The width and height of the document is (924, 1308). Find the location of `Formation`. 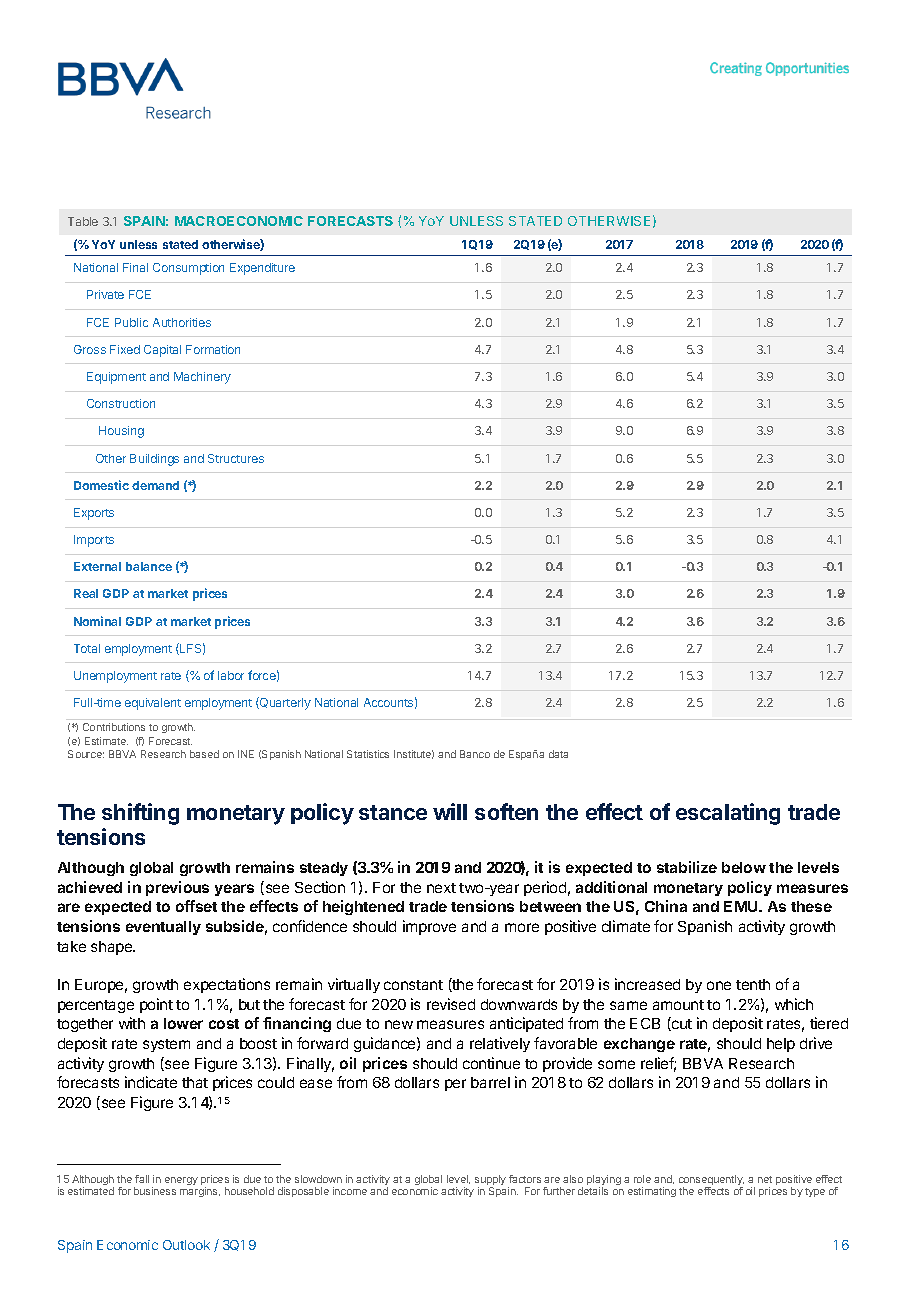

Formation is located at coordinates (213, 349).
